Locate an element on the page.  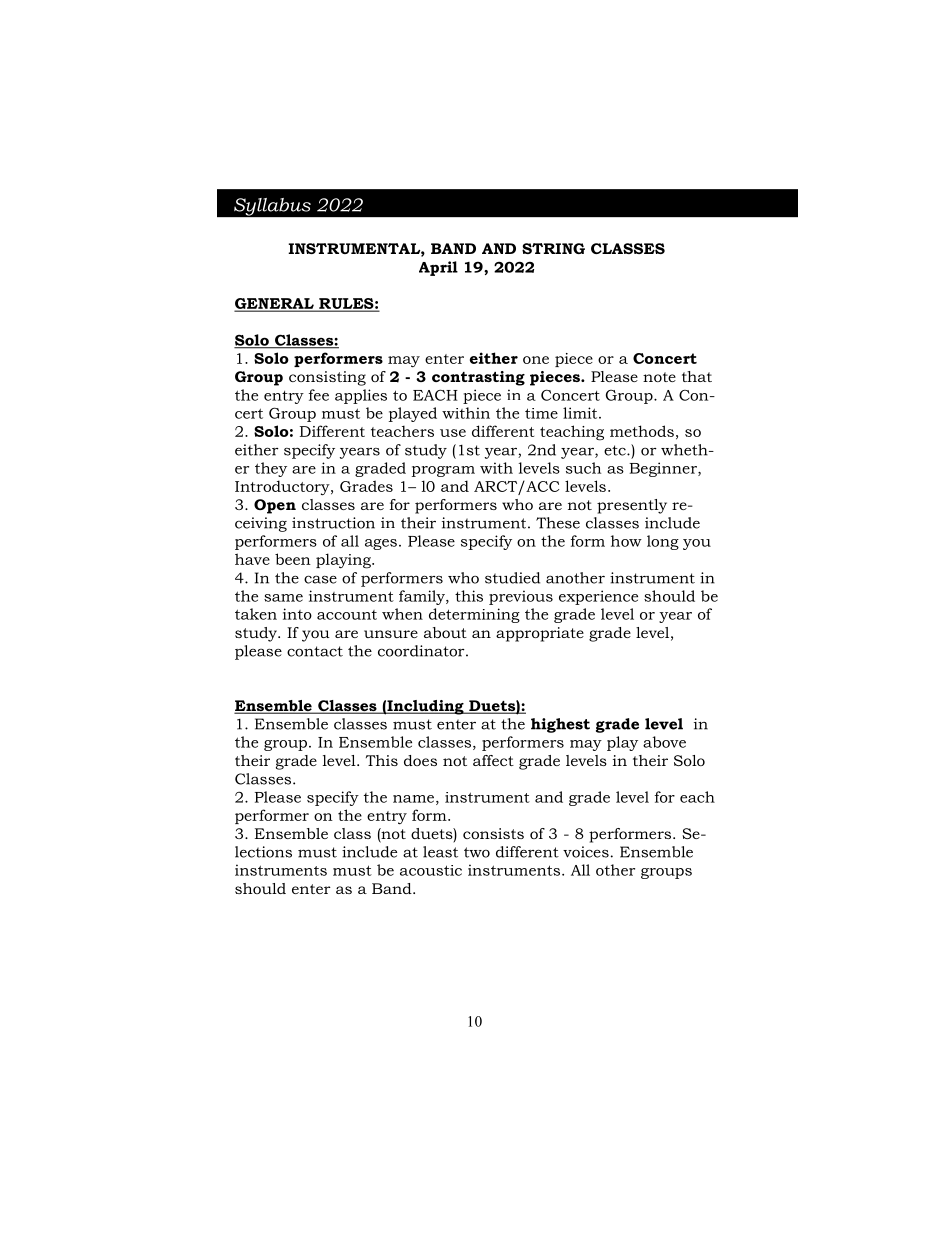
methods is located at coordinates (642, 431).
